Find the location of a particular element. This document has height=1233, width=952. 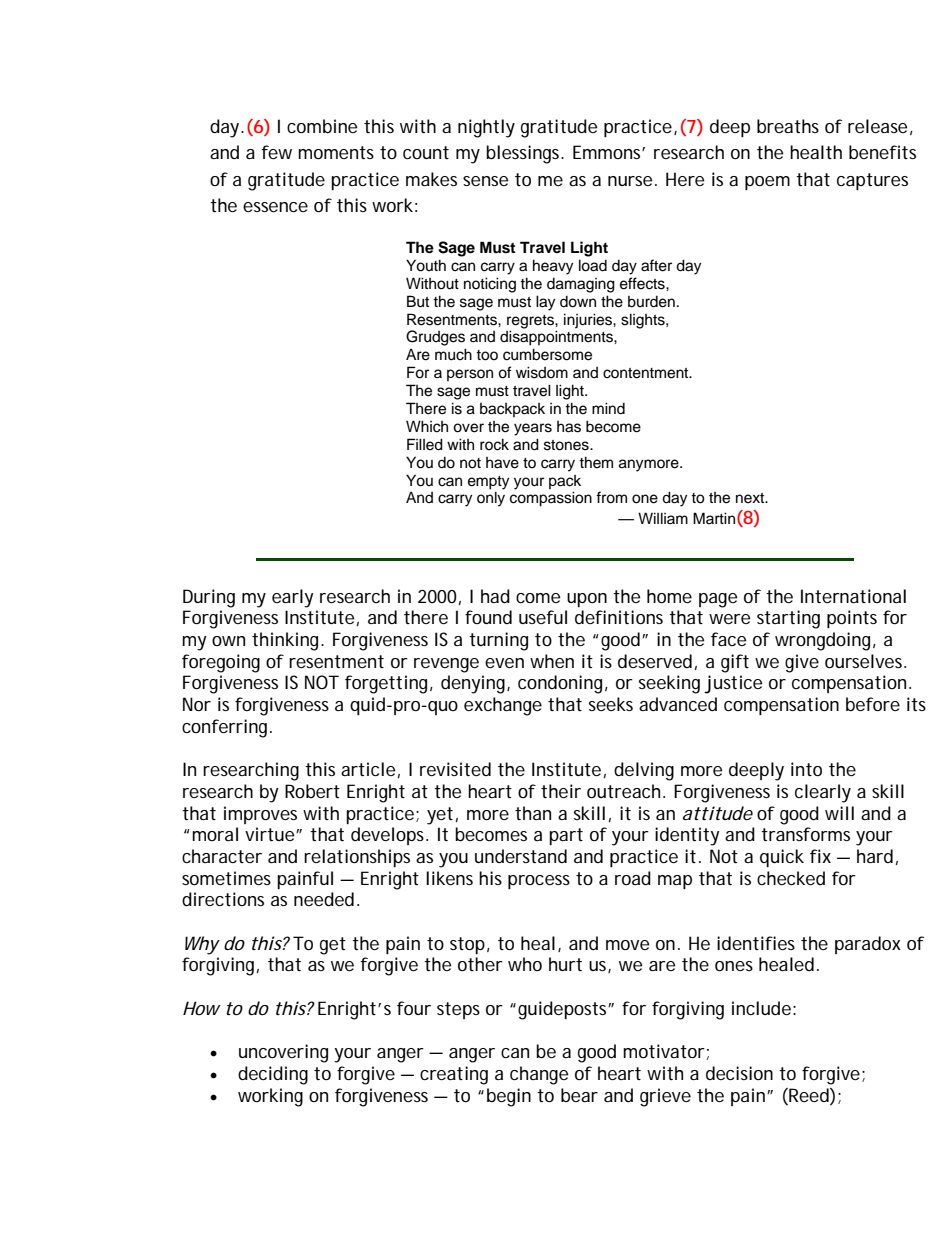

part is located at coordinates (566, 836).
